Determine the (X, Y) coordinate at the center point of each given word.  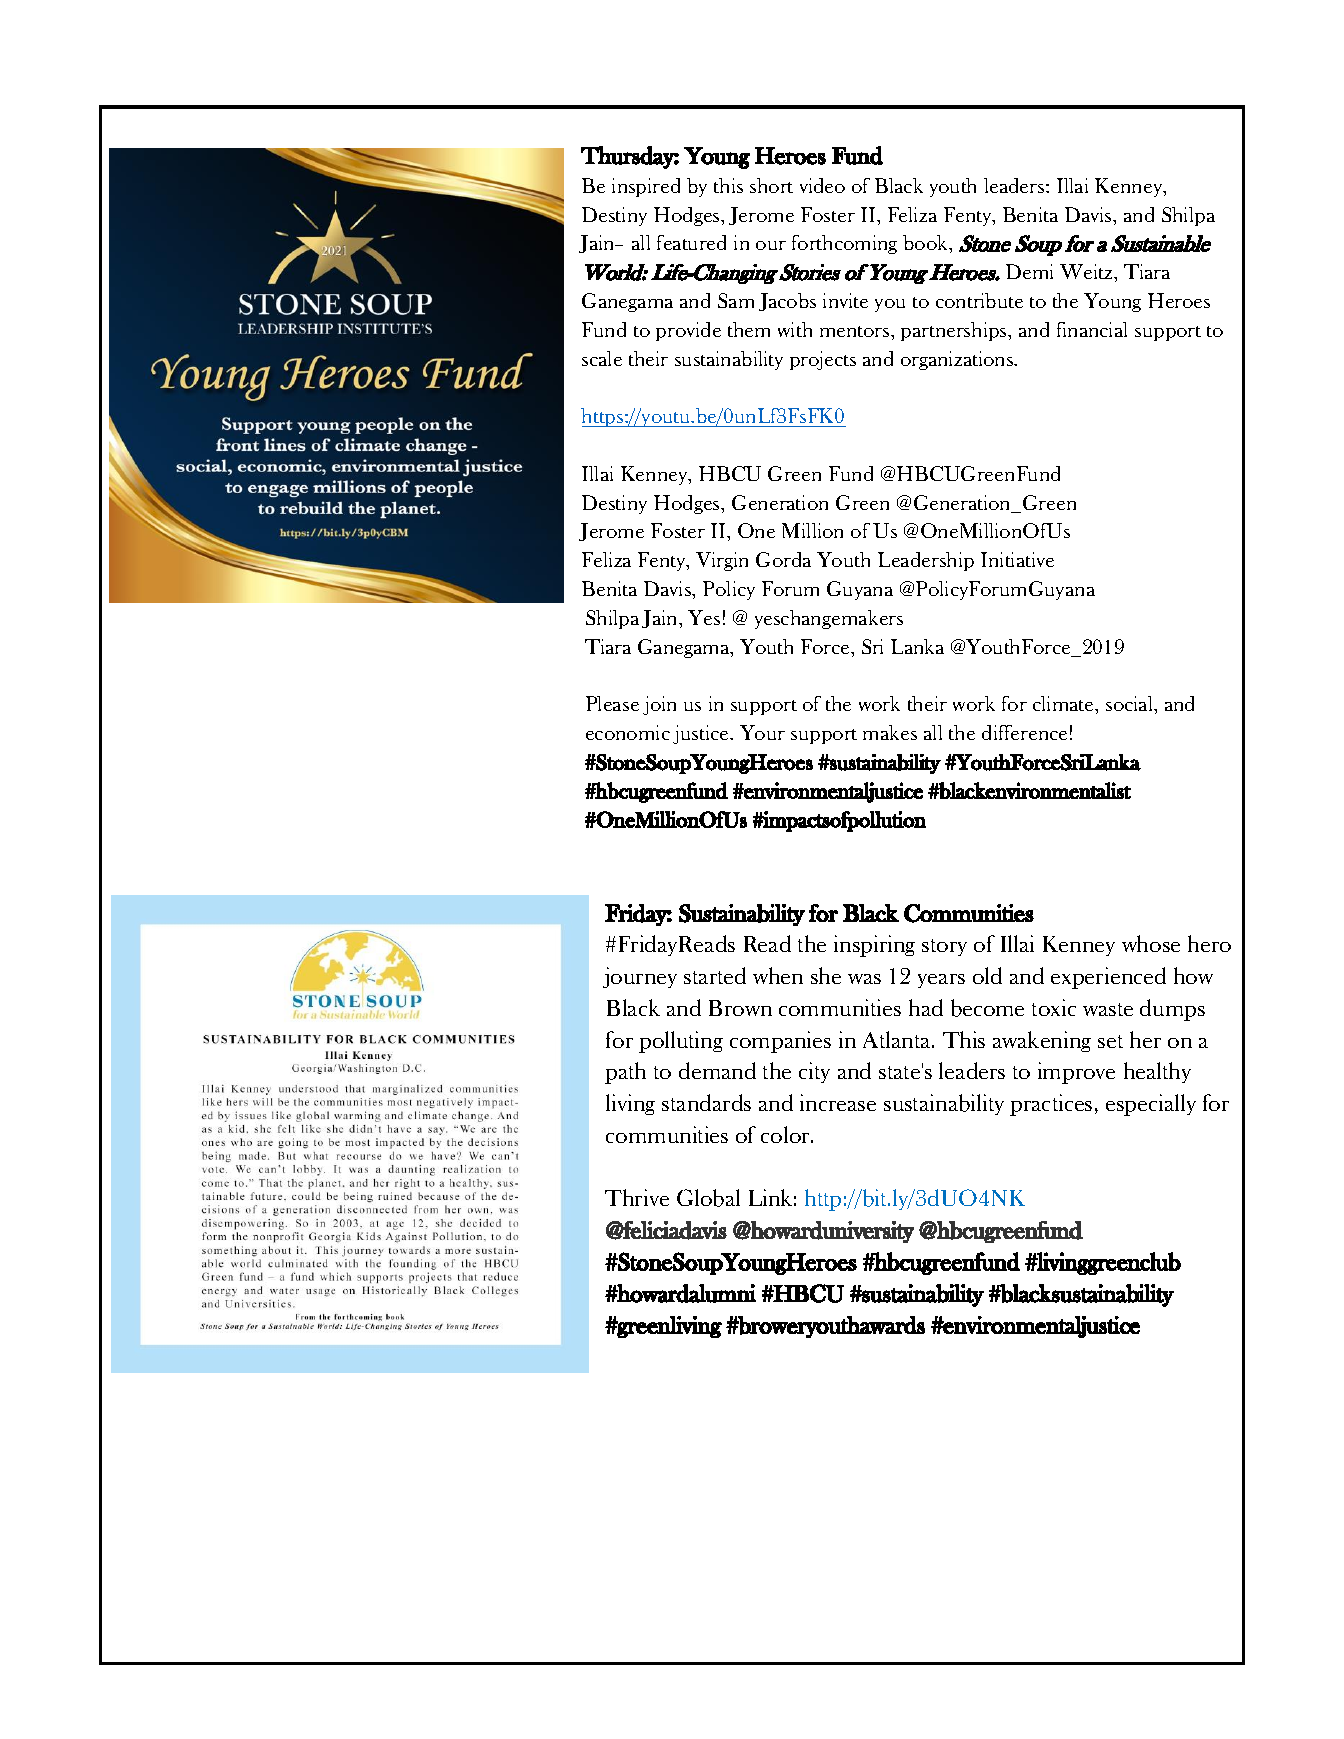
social (1131, 705)
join (659, 705)
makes (890, 732)
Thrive (637, 1197)
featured (691, 242)
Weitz (1088, 273)
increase (838, 1102)
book (927, 244)
